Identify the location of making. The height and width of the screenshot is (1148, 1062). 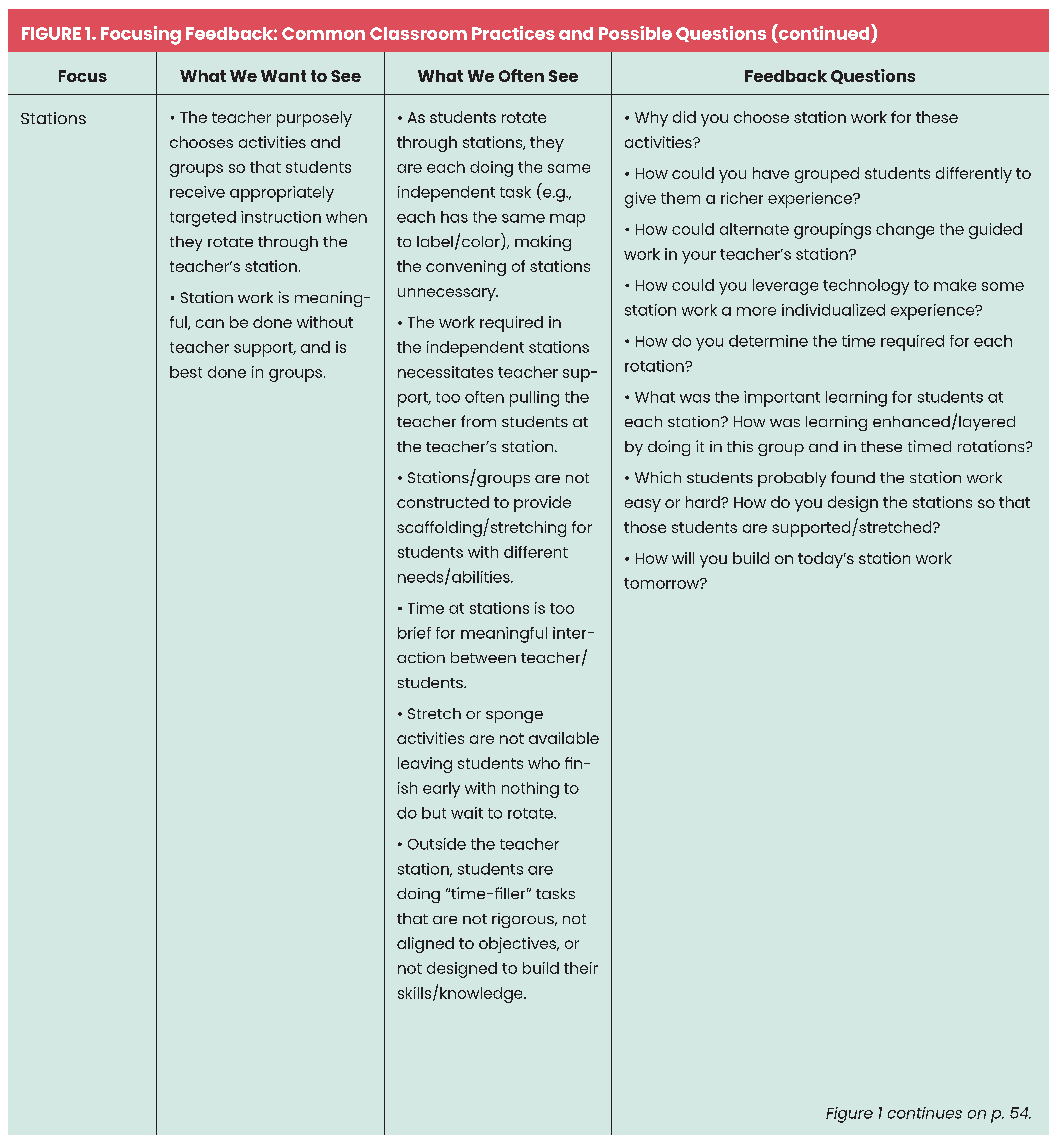
(543, 243).
